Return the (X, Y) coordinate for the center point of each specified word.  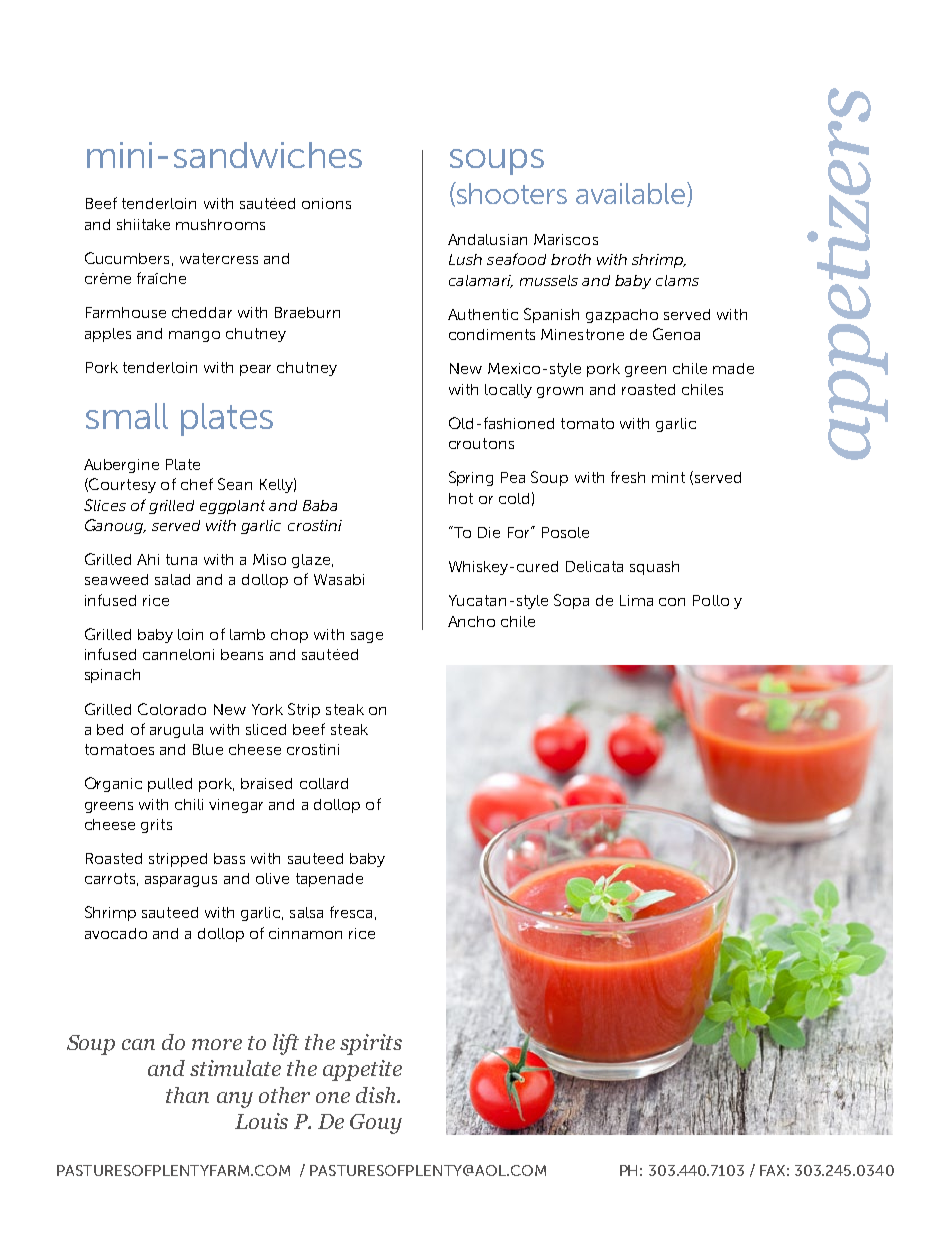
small (127, 416)
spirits (371, 1044)
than (187, 1095)
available (632, 194)
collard (324, 783)
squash (654, 568)
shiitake (143, 224)
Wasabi (339, 579)
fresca (351, 912)
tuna (181, 559)
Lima (636, 600)
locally (508, 391)
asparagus (181, 881)
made (733, 368)
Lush (465, 259)
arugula (176, 731)
